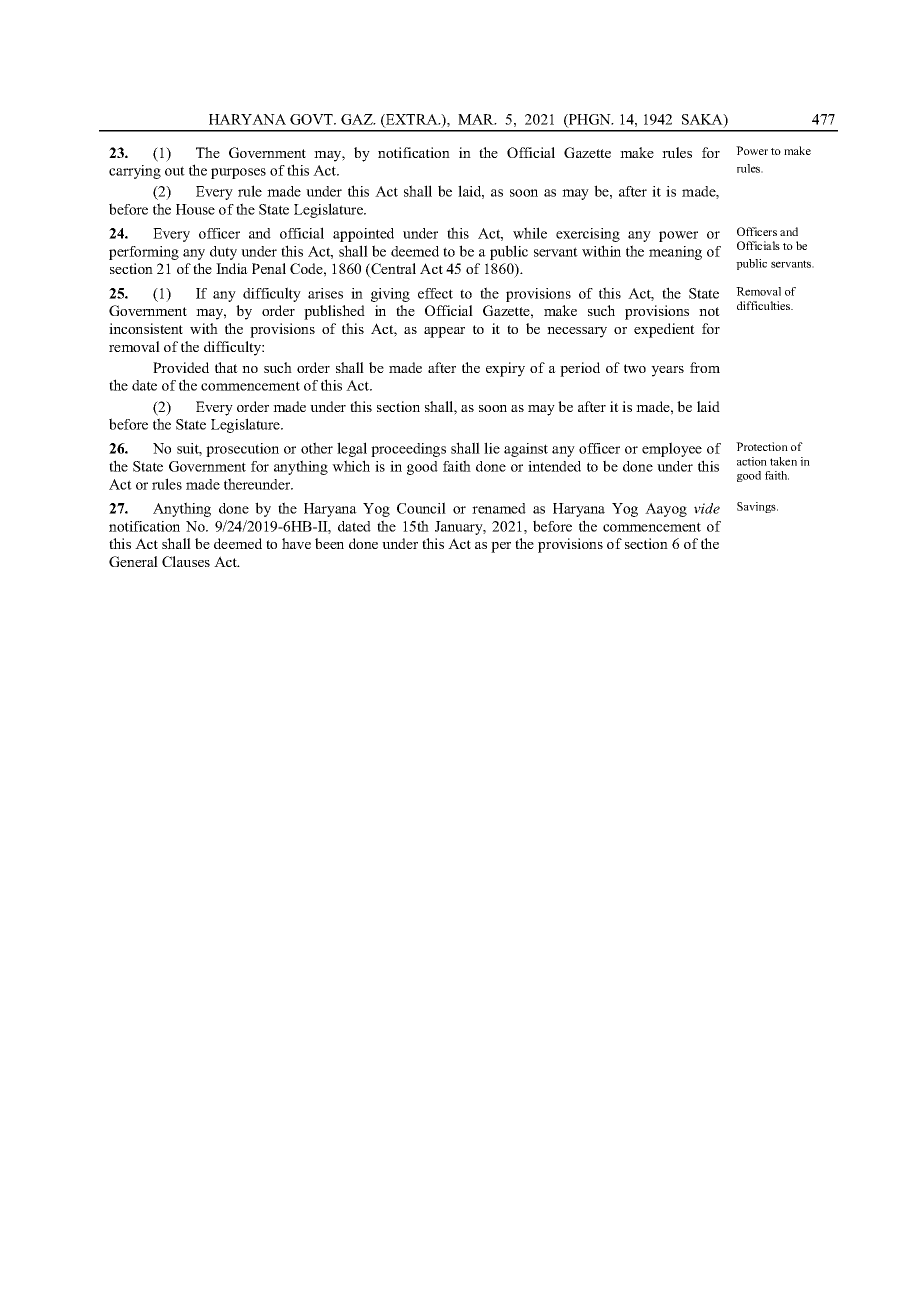  I want to click on expedient, so click(664, 330).
